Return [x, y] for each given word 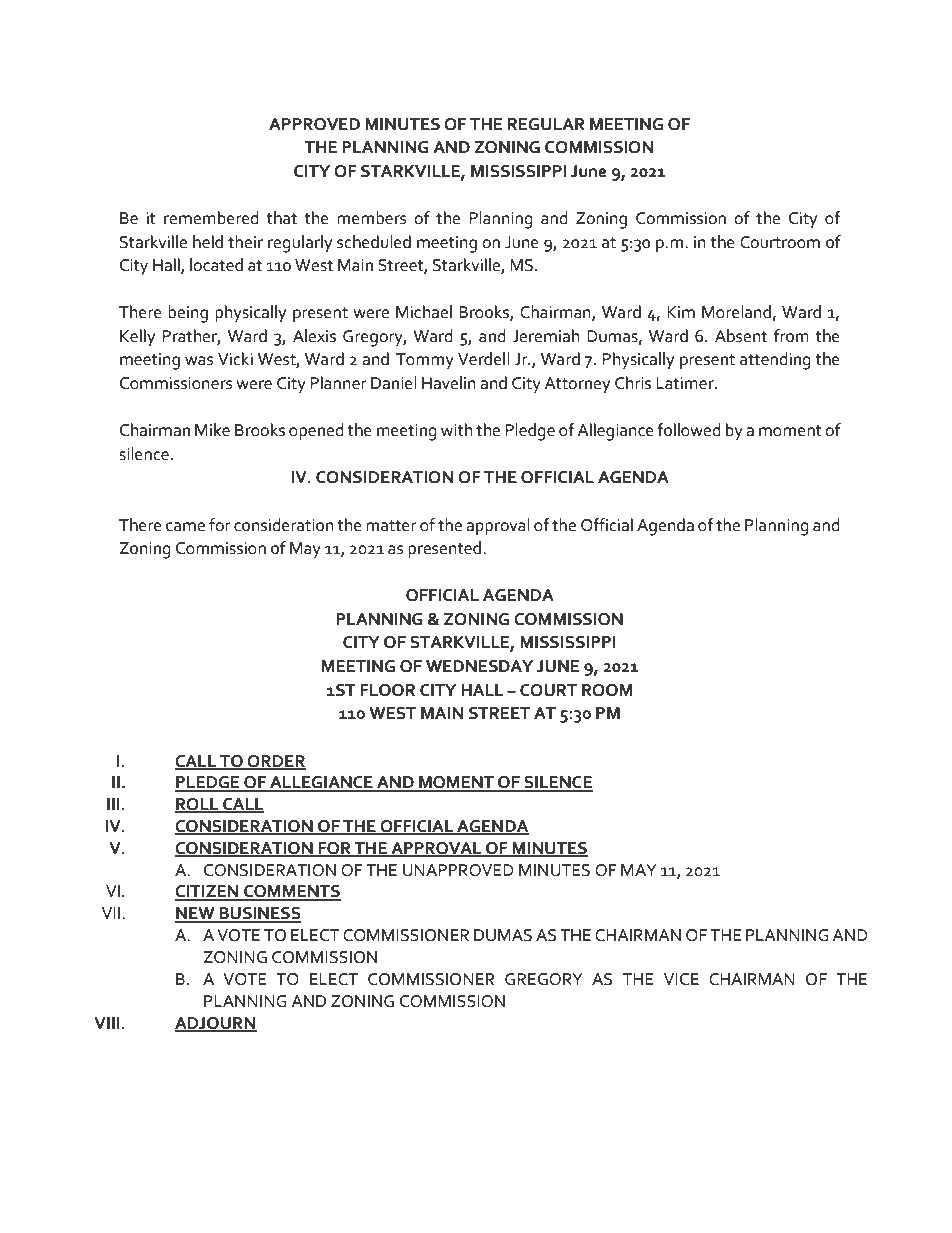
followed [689, 430]
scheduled [374, 242]
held [208, 242]
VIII [107, 1023]
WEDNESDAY [479, 666]
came [185, 527]
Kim [681, 312]
